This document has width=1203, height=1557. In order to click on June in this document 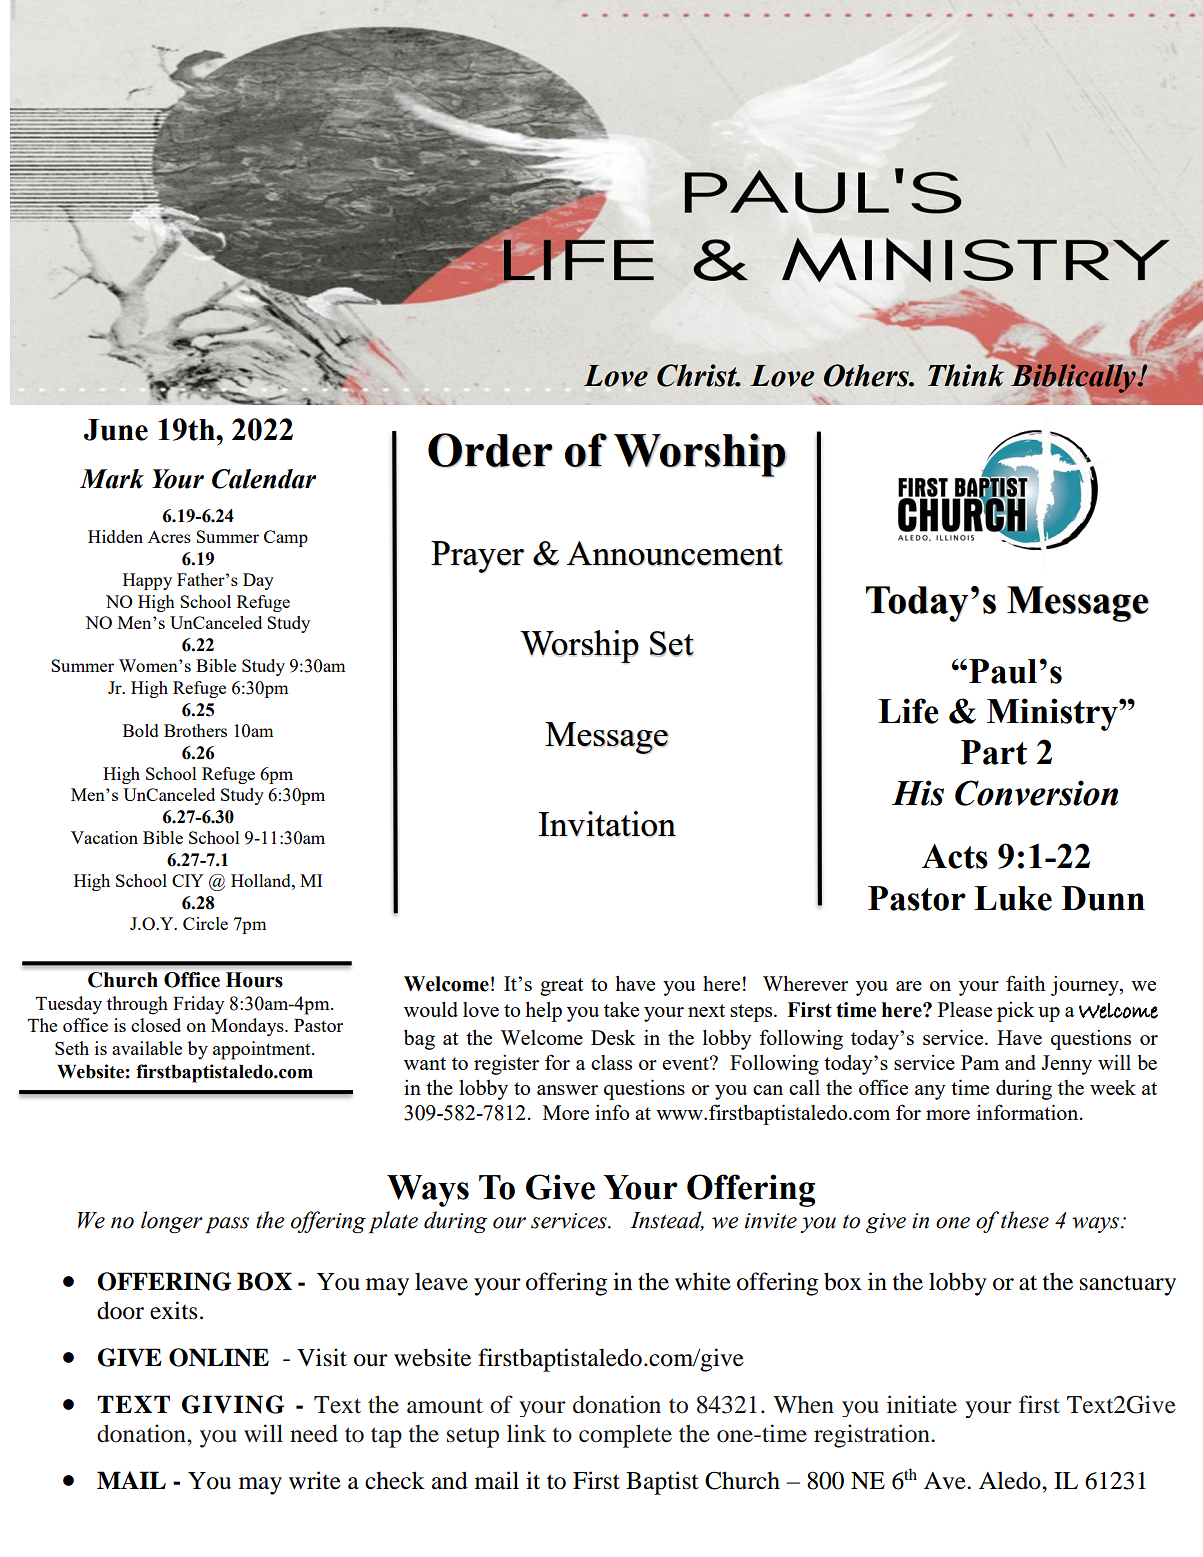, I will do `click(116, 430)`.
